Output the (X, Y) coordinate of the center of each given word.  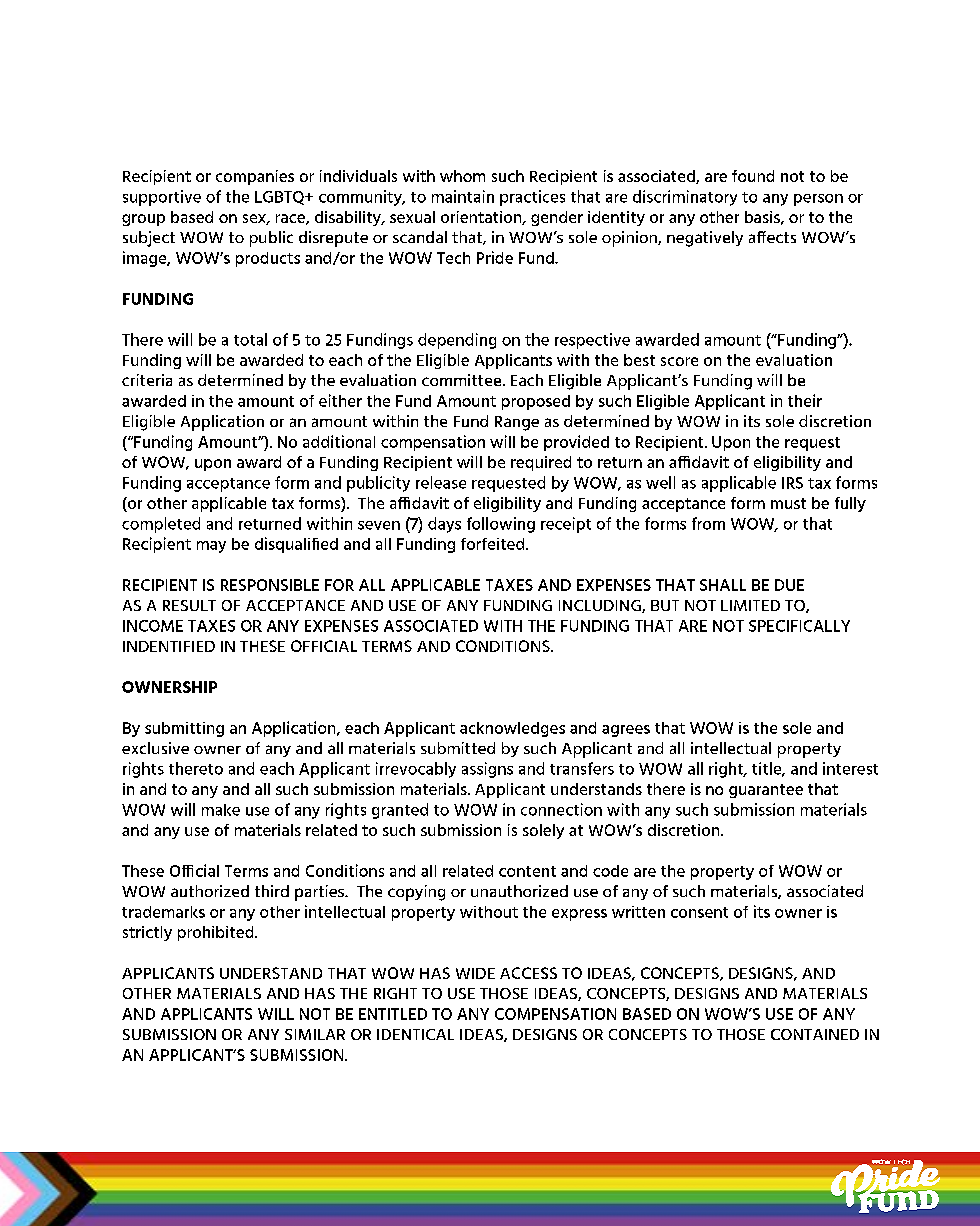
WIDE (475, 973)
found (753, 176)
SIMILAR (315, 1034)
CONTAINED (815, 1034)
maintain (463, 196)
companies (255, 177)
